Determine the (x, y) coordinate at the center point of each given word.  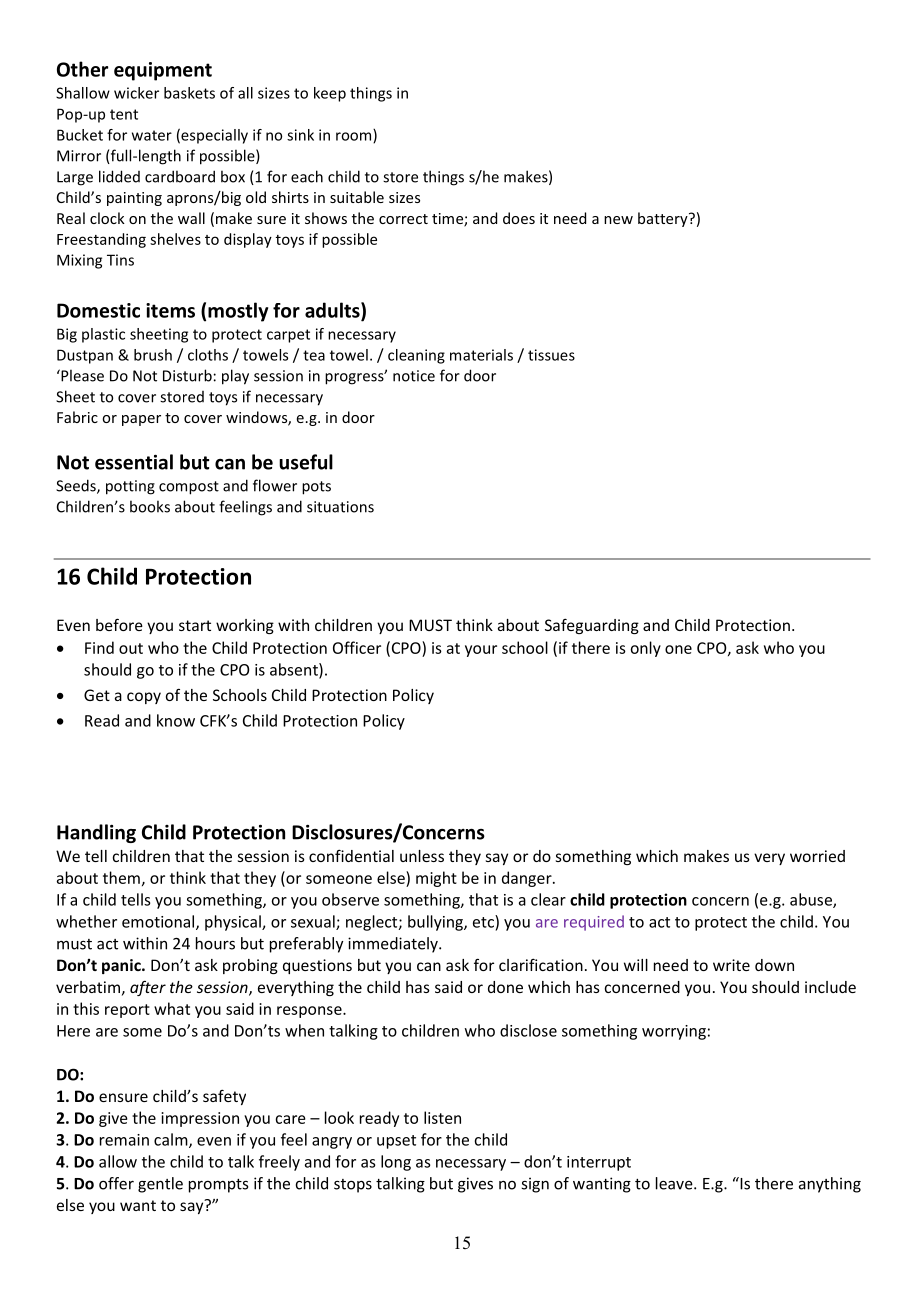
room (355, 137)
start (195, 625)
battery (664, 219)
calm (172, 1140)
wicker (136, 93)
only (646, 649)
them (121, 877)
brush (153, 355)
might (436, 879)
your (481, 651)
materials (481, 355)
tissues (551, 355)
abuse (812, 900)
